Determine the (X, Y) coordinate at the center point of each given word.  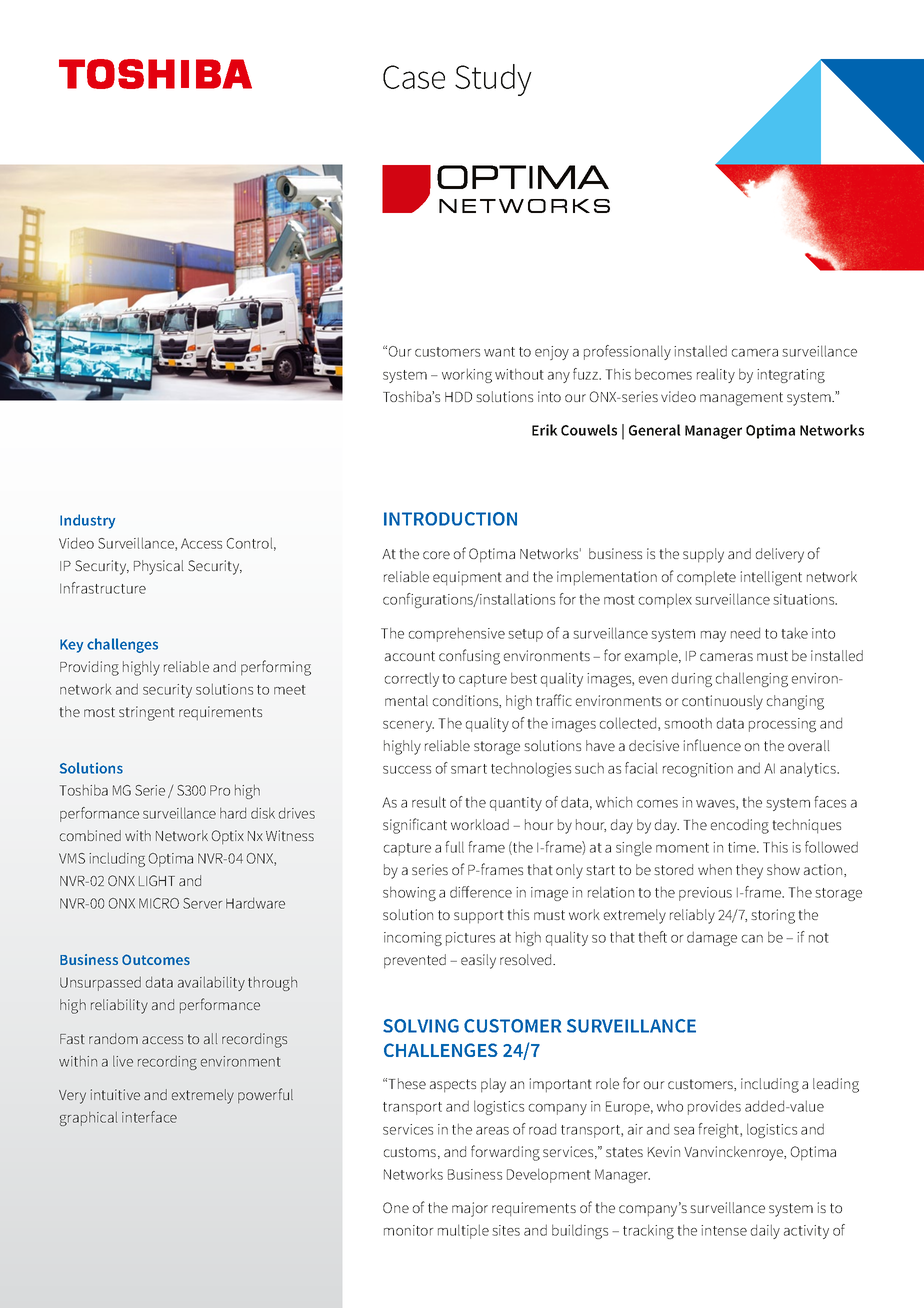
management (741, 399)
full (454, 847)
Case (414, 77)
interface (149, 1117)
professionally (627, 352)
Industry (87, 521)
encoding (740, 826)
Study (493, 80)
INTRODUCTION (450, 519)
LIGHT (157, 880)
